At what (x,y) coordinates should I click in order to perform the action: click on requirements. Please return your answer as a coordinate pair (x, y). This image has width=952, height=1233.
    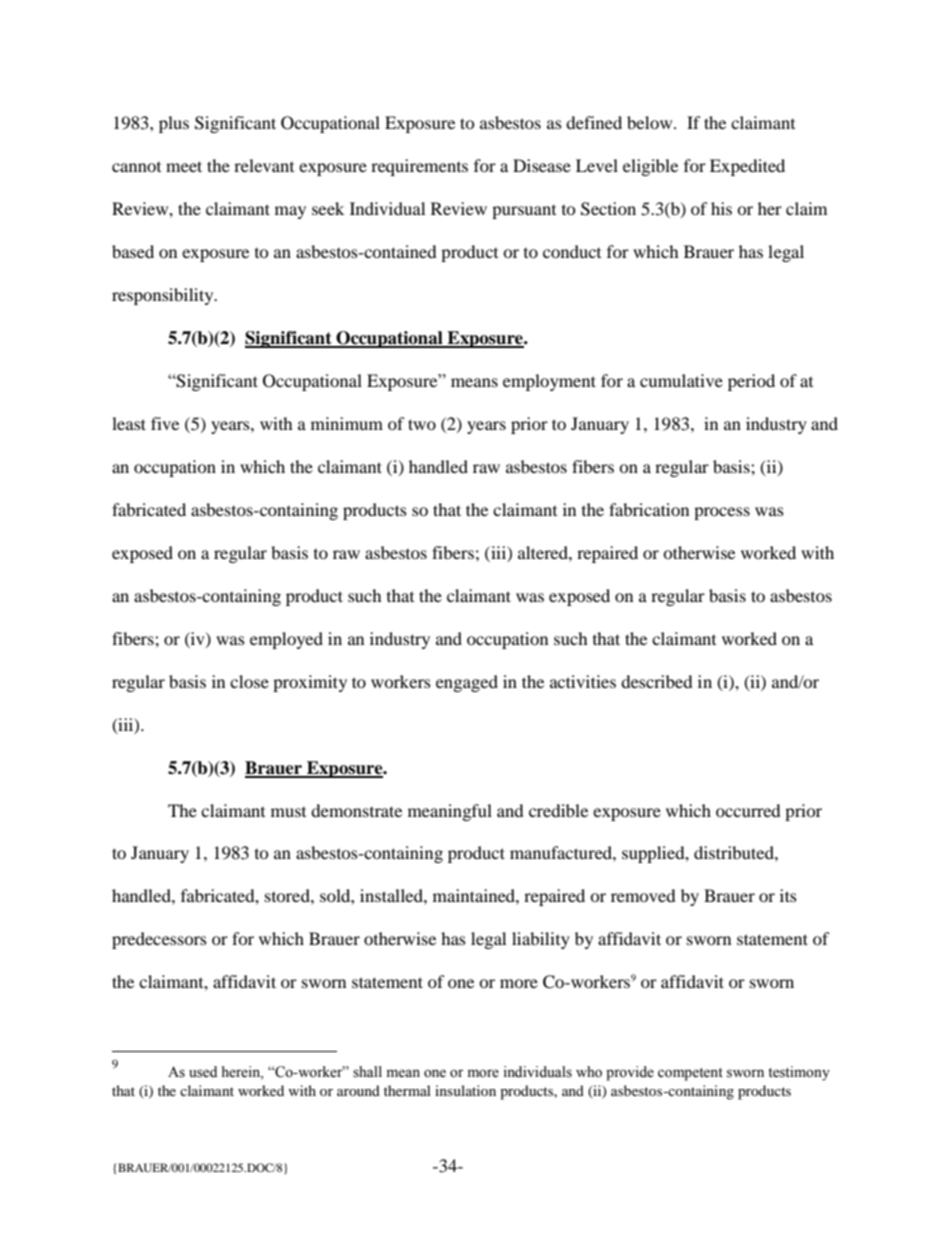
    Looking at the image, I should click on (419, 167).
